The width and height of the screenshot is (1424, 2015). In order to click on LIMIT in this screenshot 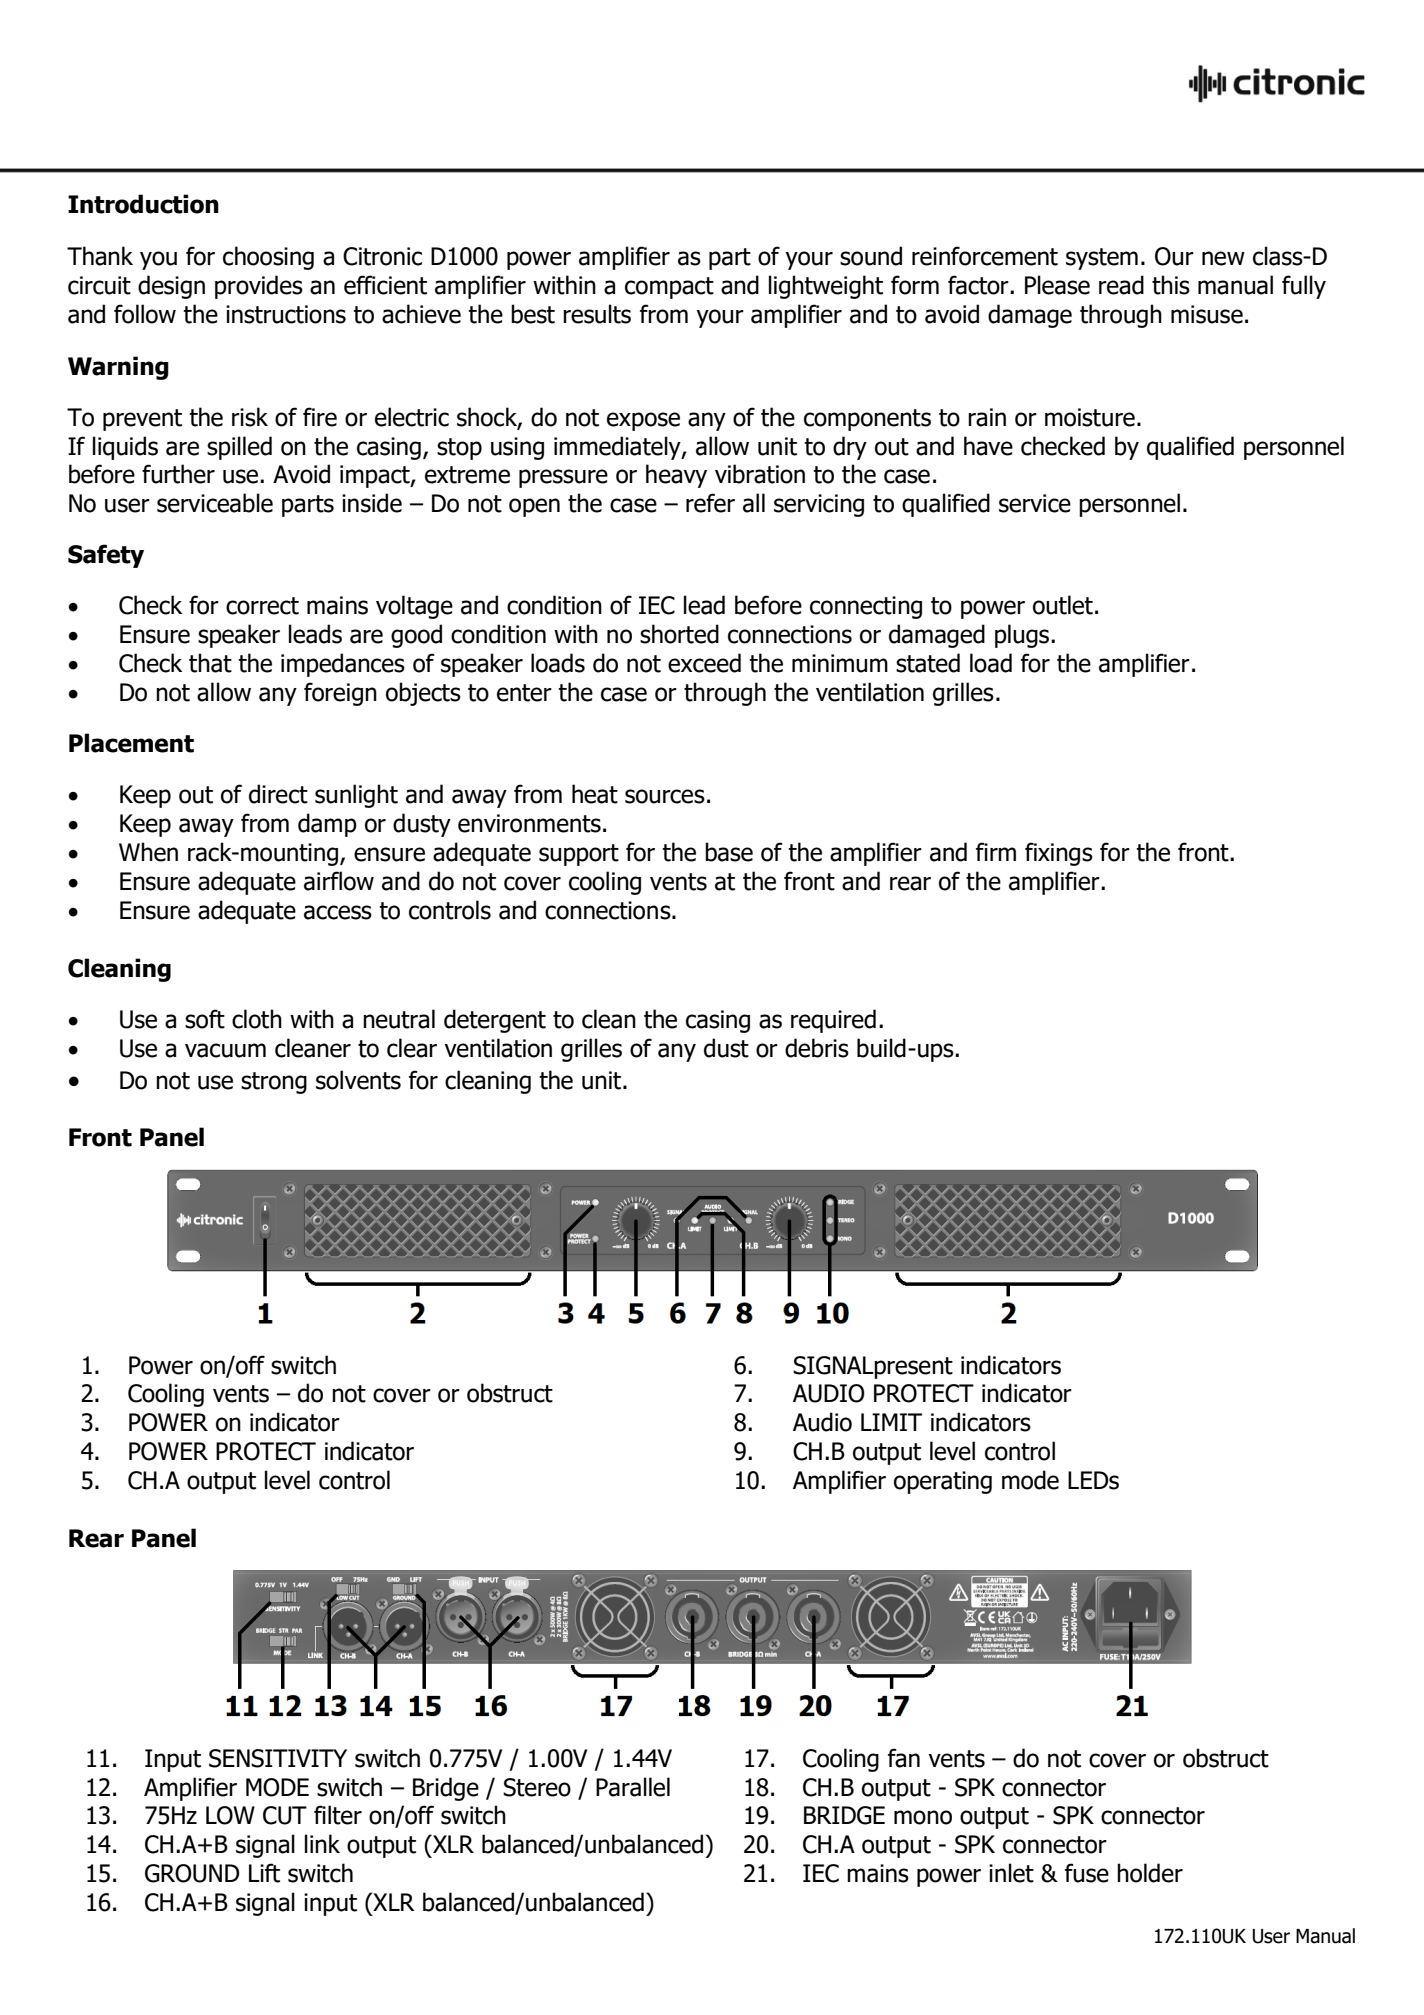, I will do `click(891, 1422)`.
